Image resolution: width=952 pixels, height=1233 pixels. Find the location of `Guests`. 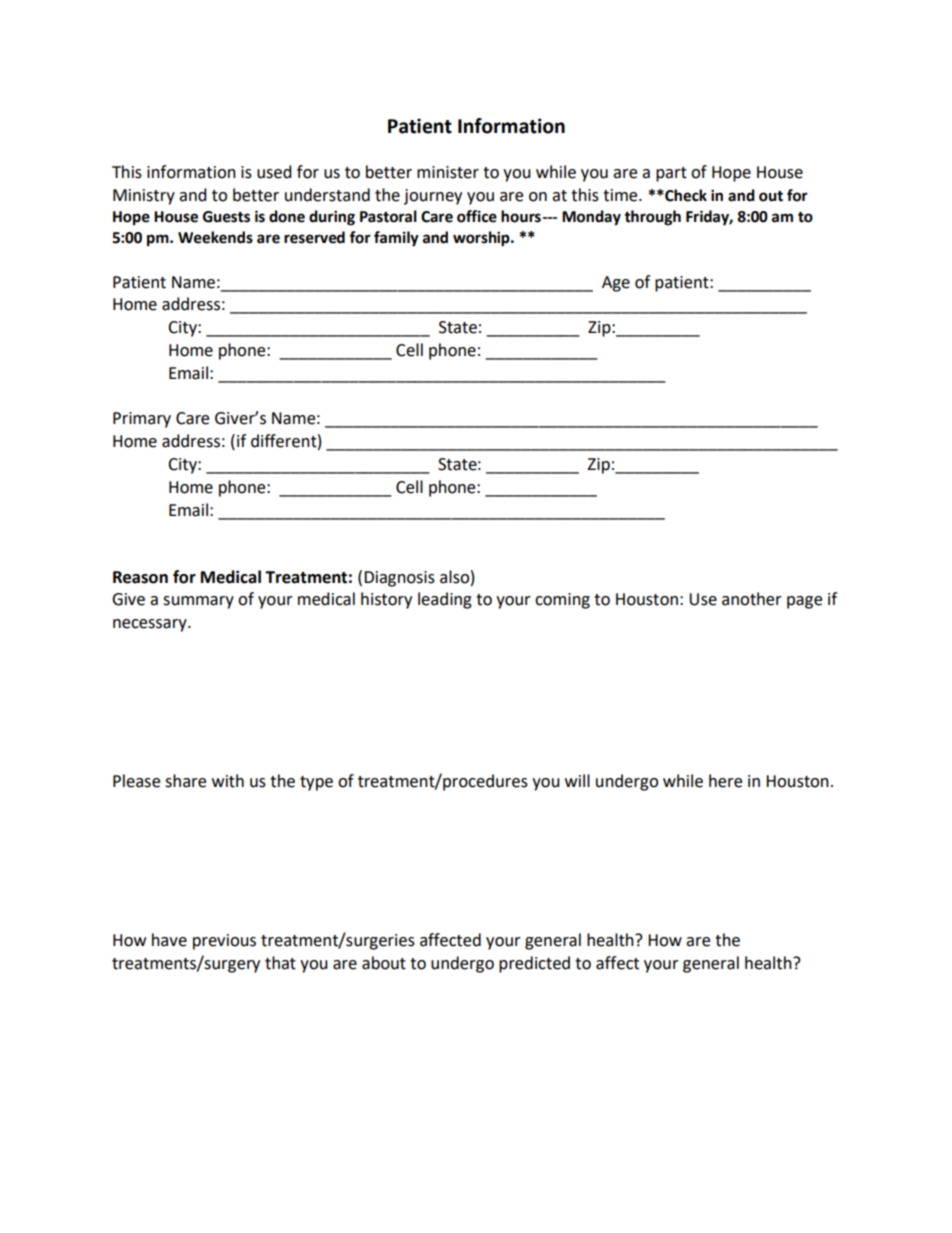

Guests is located at coordinates (226, 217).
